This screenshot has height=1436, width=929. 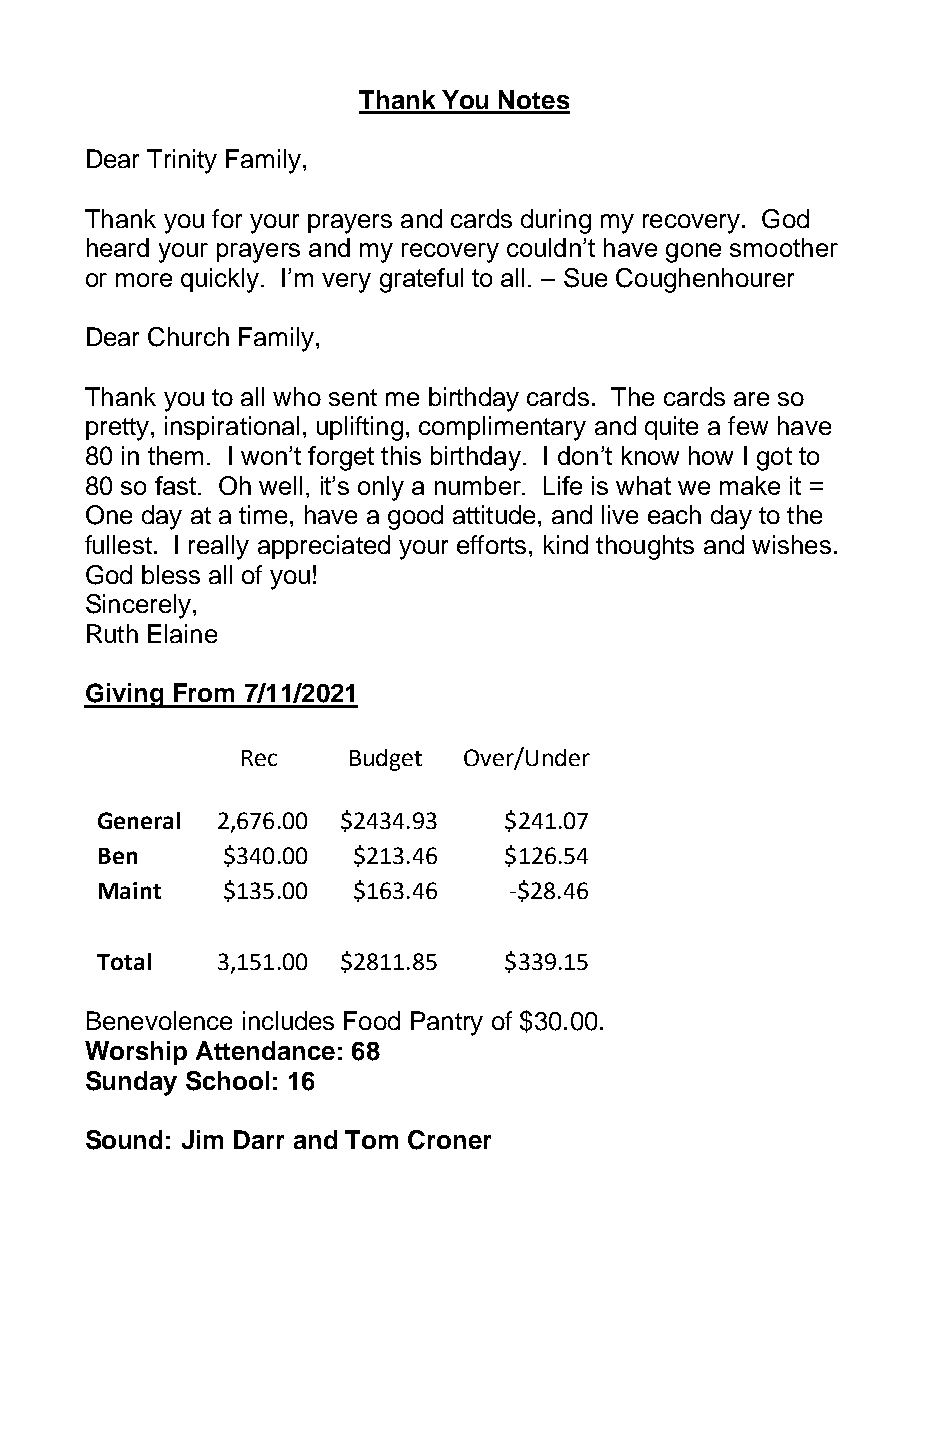 I want to click on gone, so click(x=693, y=253).
